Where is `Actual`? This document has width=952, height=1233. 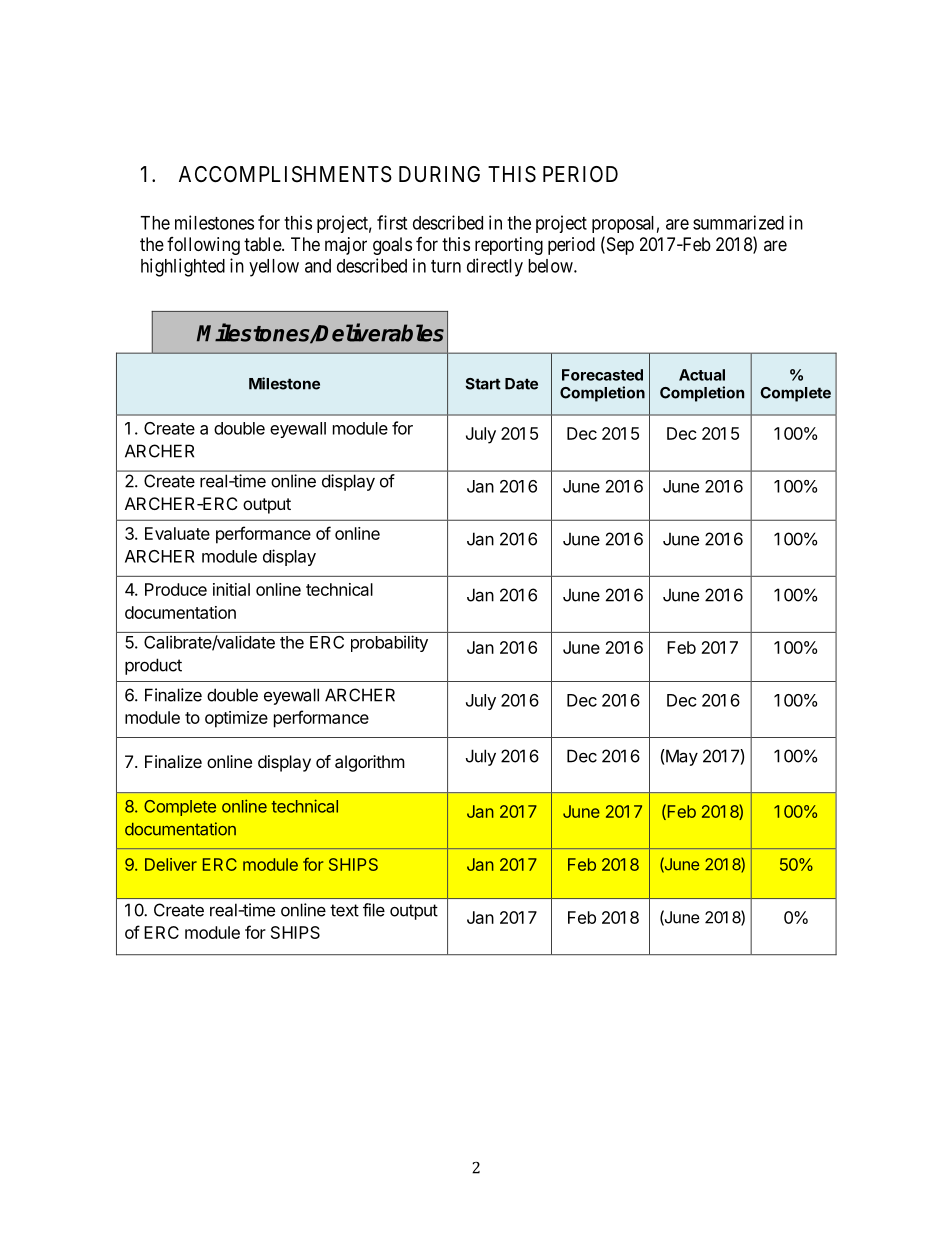 Actual is located at coordinates (702, 375).
